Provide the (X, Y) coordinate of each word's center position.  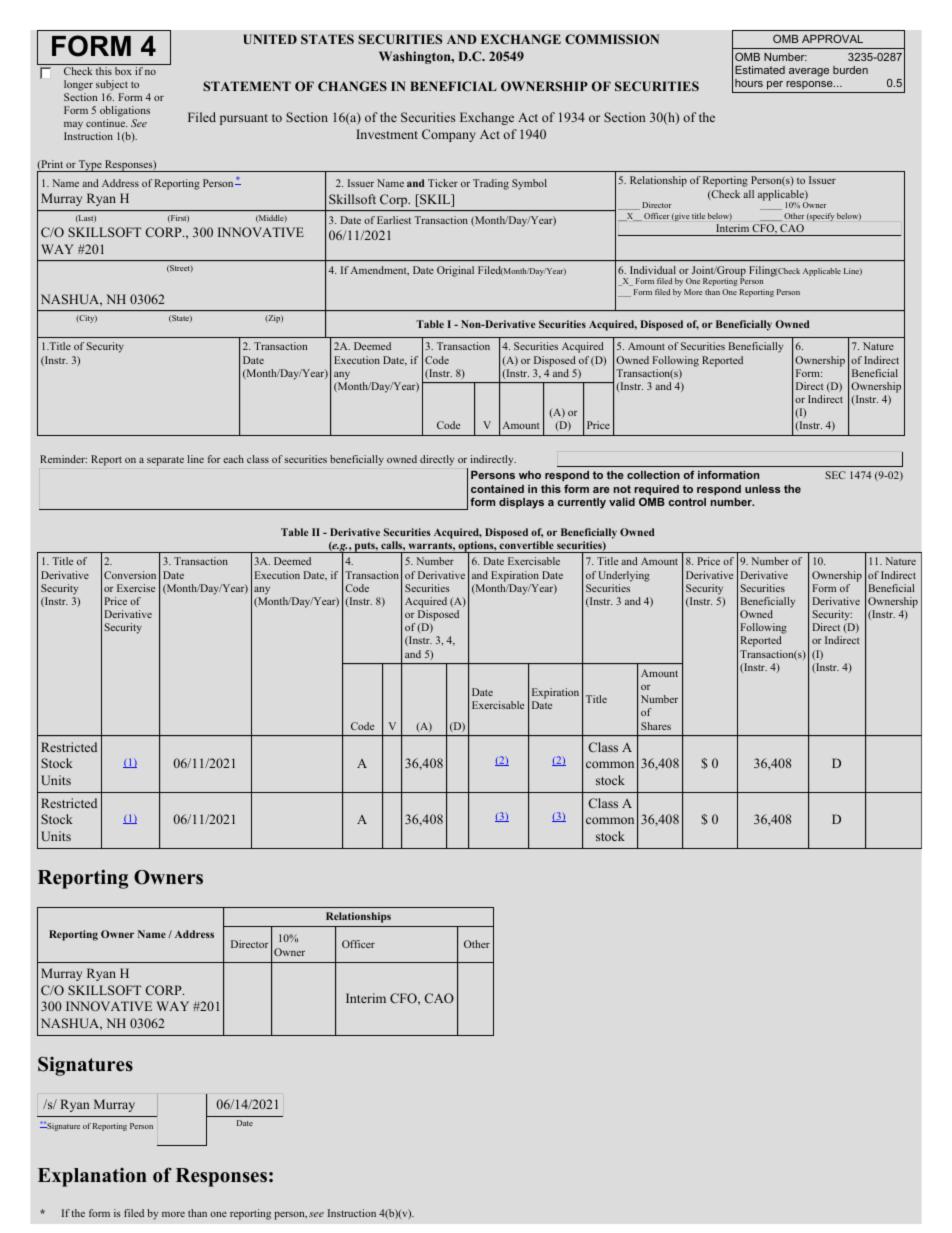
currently (582, 503)
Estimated (760, 70)
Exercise (136, 588)
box (123, 71)
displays (521, 503)
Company (449, 135)
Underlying (624, 576)
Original (455, 271)
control (687, 502)
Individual (653, 270)
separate (165, 461)
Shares (656, 726)
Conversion (130, 575)
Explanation (92, 1177)
